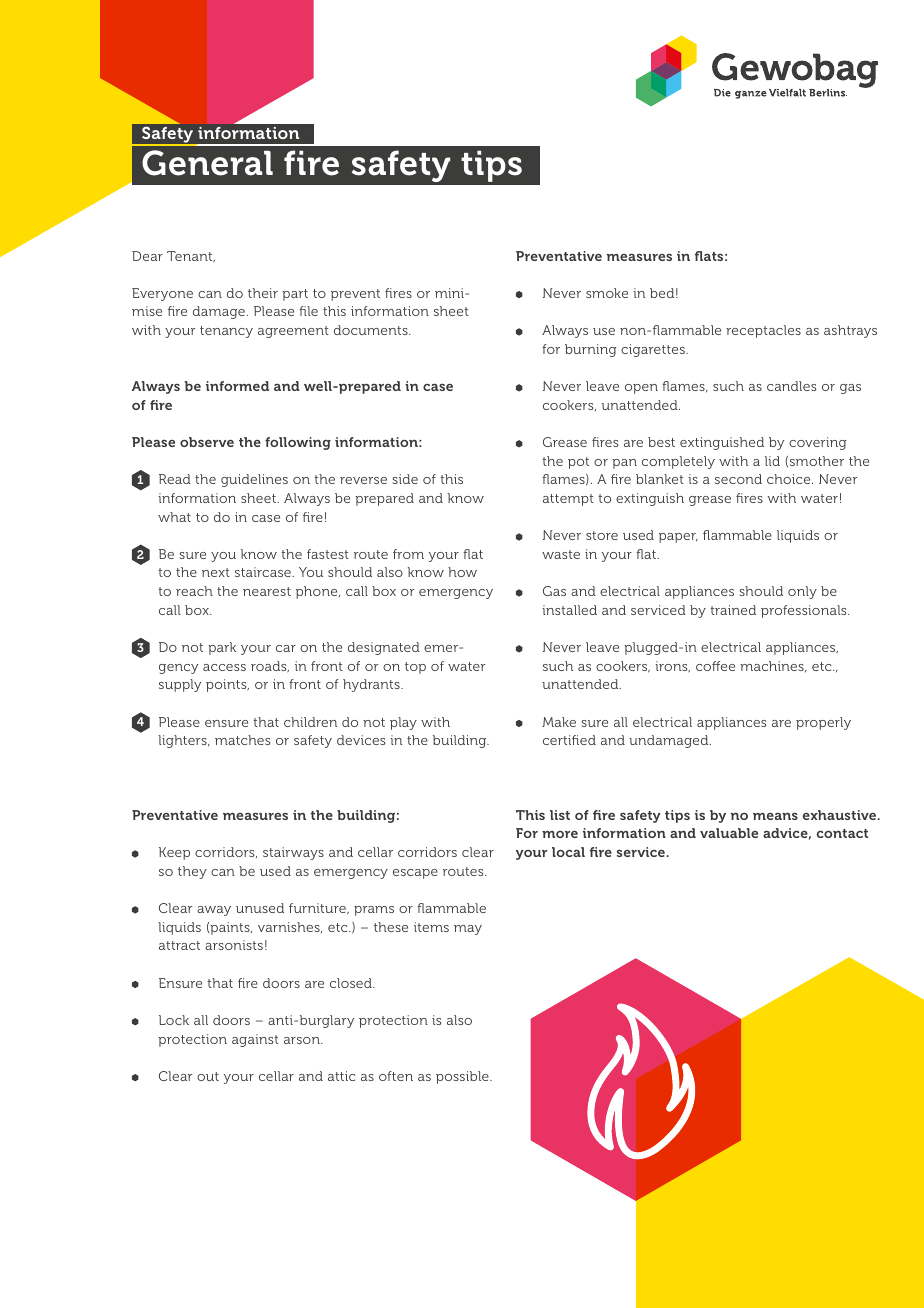 Image resolution: width=924 pixels, height=1308 pixels. Describe the element at coordinates (242, 740) in the page. I see `matches` at that location.
